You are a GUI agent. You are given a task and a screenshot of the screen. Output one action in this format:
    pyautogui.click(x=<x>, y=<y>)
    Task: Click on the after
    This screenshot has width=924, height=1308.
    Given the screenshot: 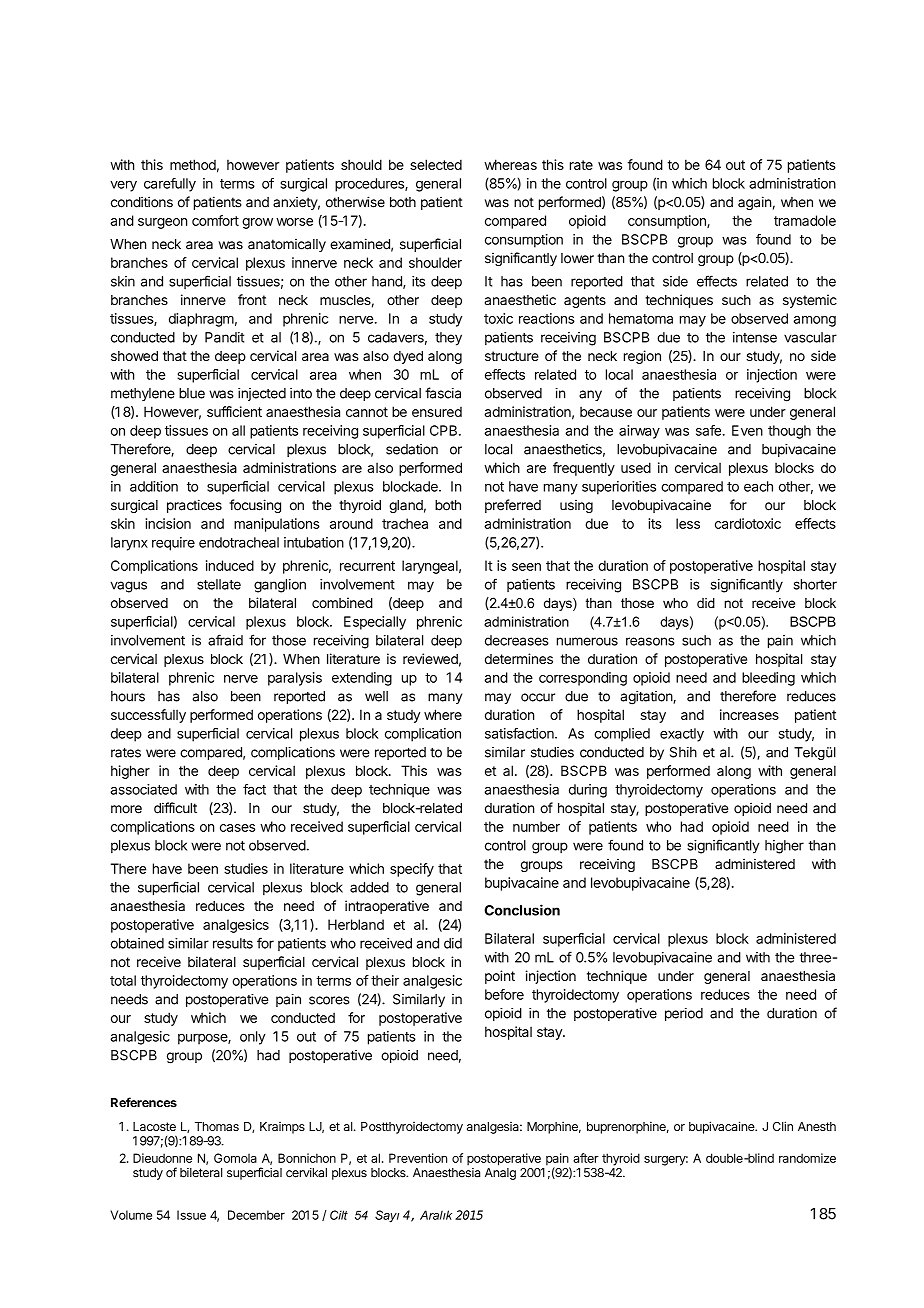 What is the action you would take?
    pyautogui.click(x=586, y=1158)
